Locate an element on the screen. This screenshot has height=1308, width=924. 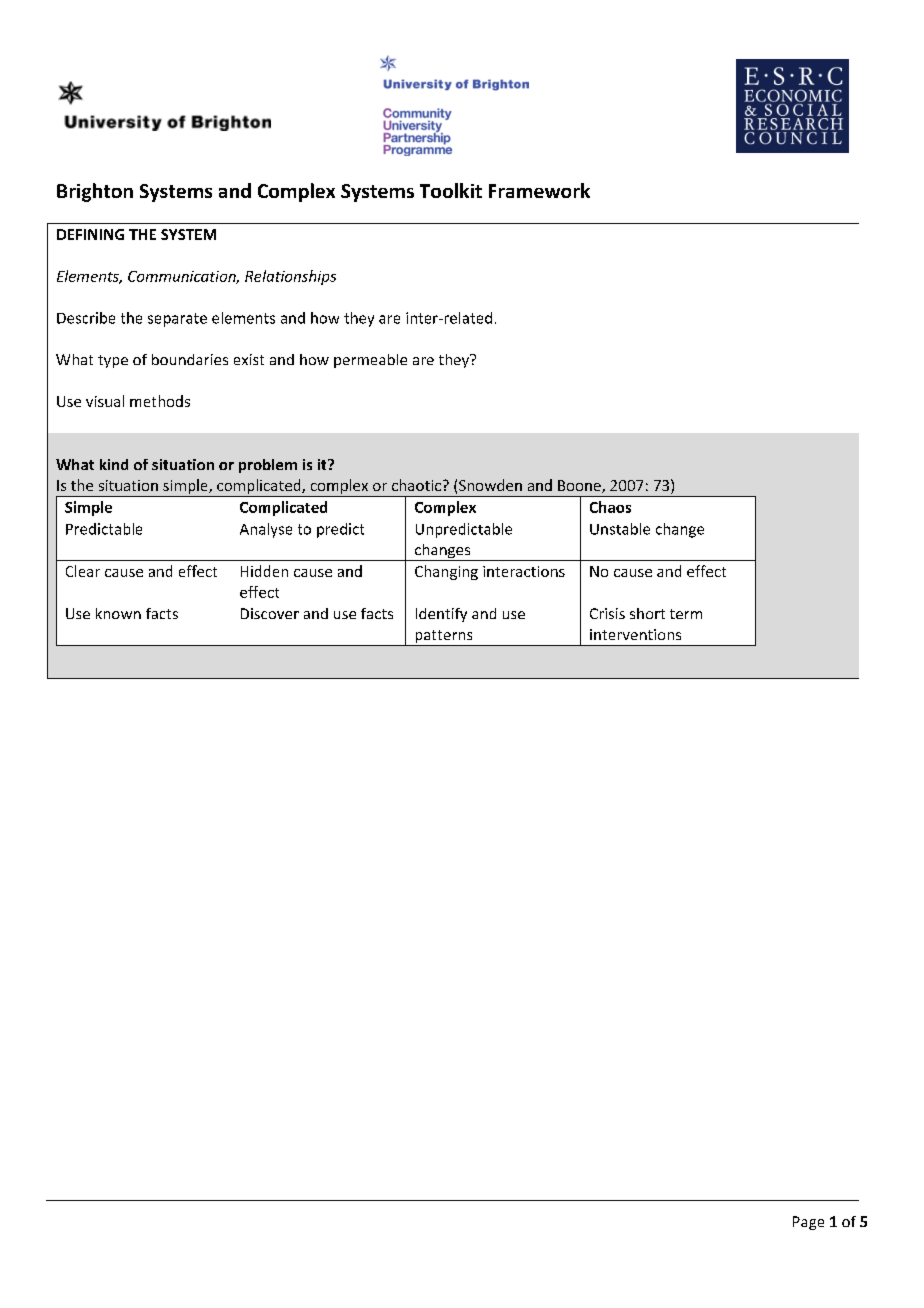
Clear is located at coordinates (83, 571).
